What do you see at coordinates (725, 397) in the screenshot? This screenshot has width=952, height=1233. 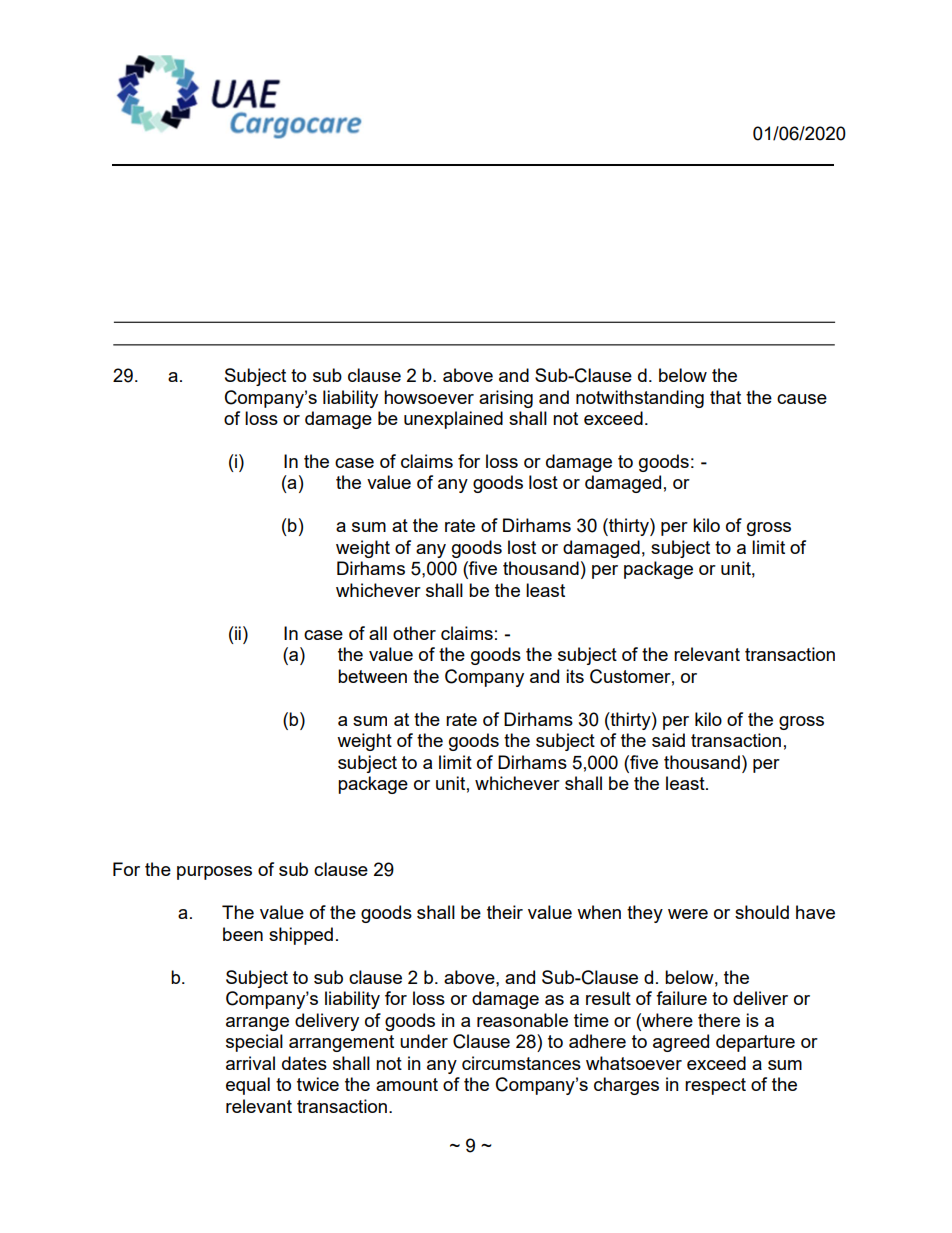 I see `that` at bounding box center [725, 397].
